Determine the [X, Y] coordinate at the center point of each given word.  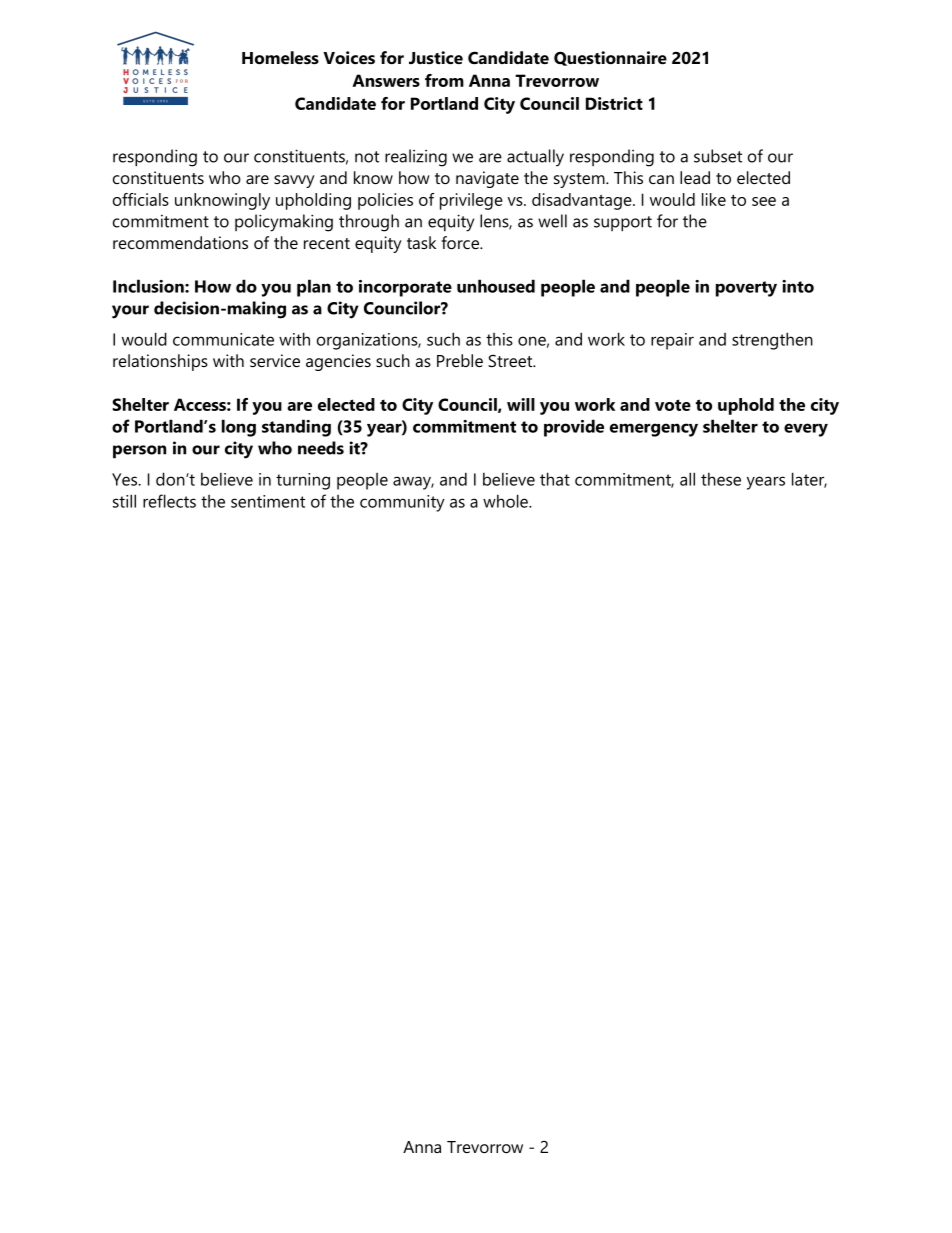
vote [673, 405]
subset [718, 156]
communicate [223, 339]
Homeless [280, 57]
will [521, 404]
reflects [169, 501]
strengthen [772, 341]
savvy [294, 181]
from [444, 80]
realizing [416, 158]
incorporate [405, 288]
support [623, 224]
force [461, 242]
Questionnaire [610, 58]
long [239, 428]
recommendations [180, 242]
